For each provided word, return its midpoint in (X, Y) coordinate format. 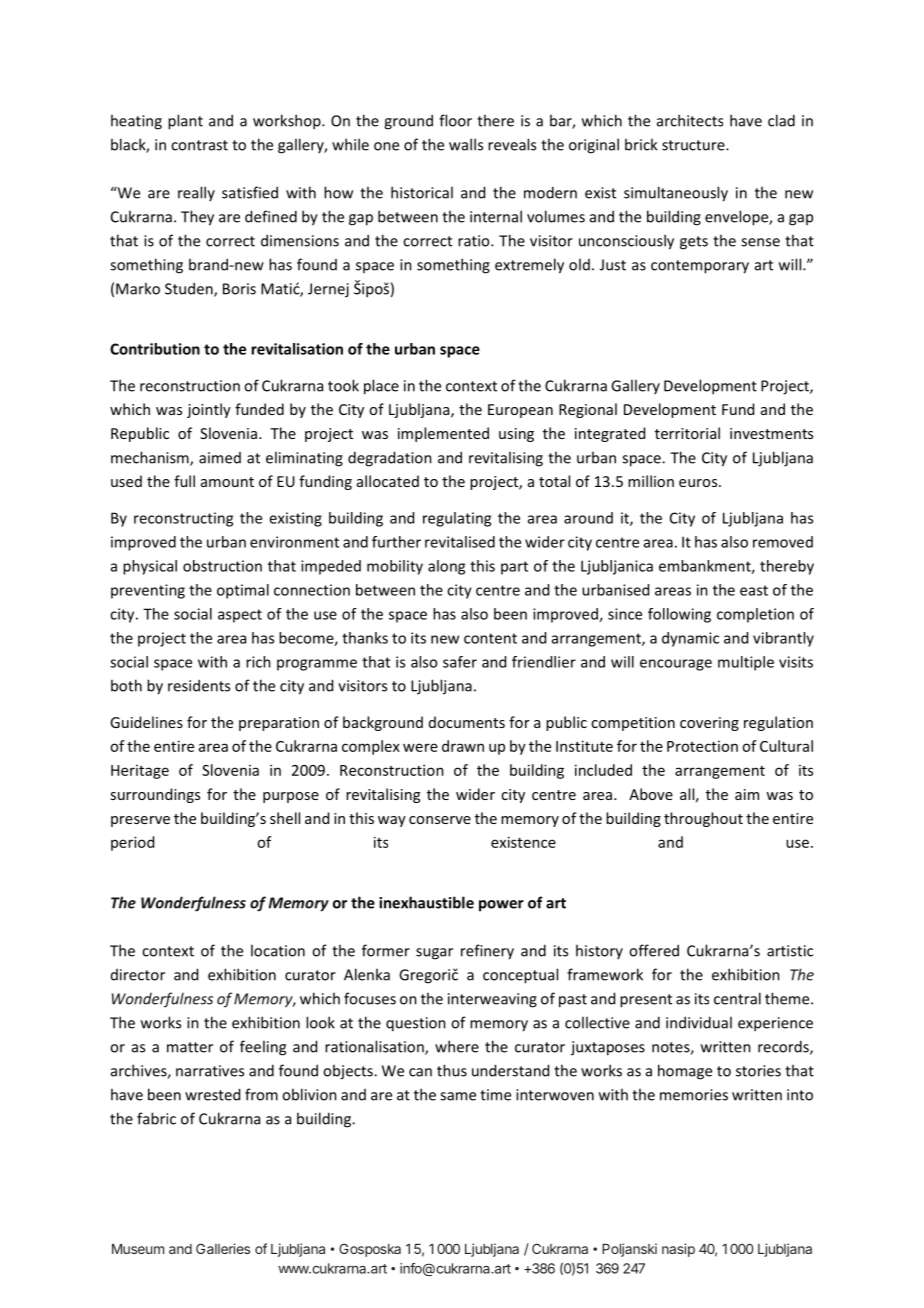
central (737, 998)
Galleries (223, 1248)
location (278, 950)
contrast (199, 145)
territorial (687, 433)
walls (466, 144)
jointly (209, 410)
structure (694, 145)
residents (199, 685)
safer (460, 662)
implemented (443, 434)
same (458, 1096)
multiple (746, 663)
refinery (487, 952)
